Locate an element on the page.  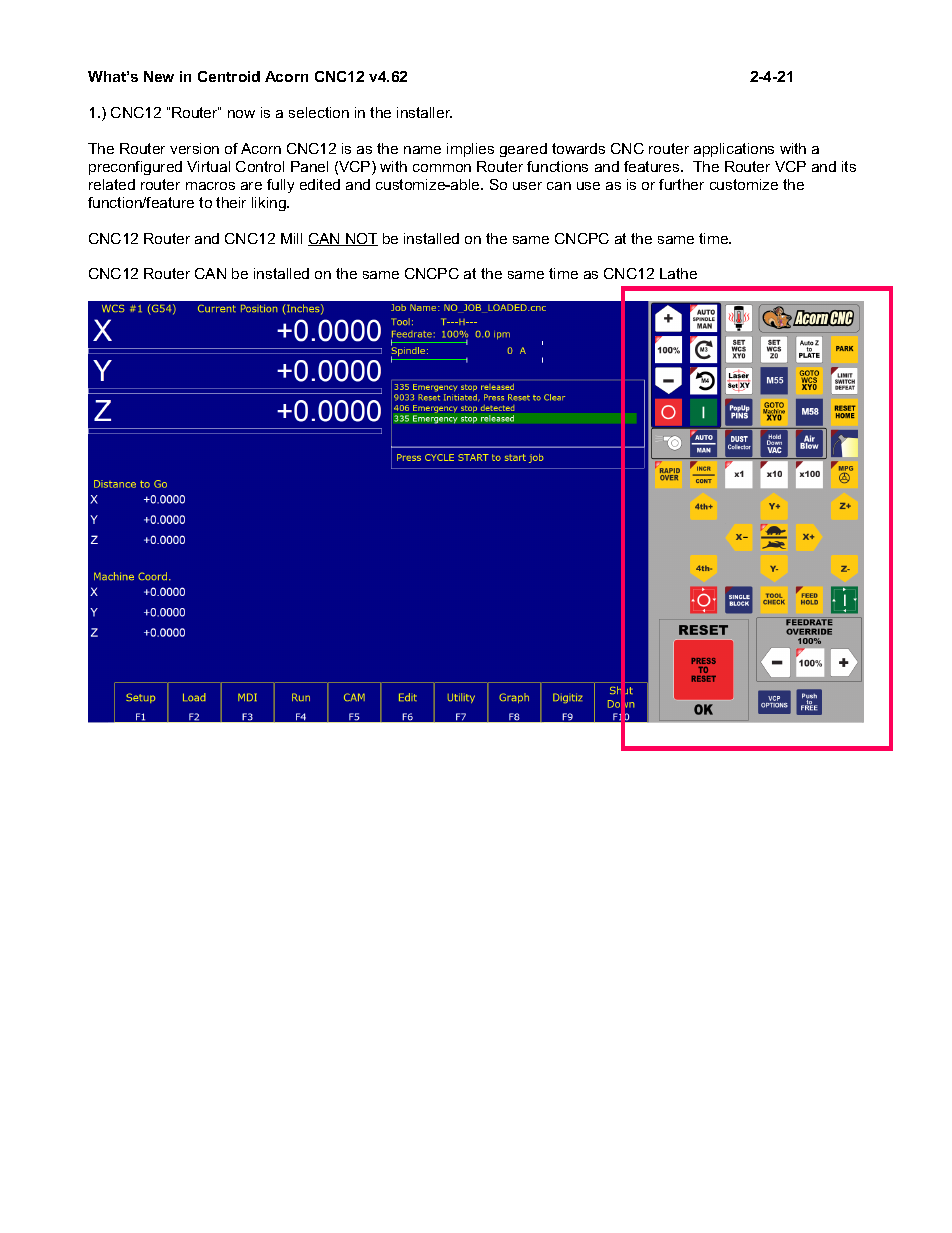
NOT is located at coordinates (361, 239).
